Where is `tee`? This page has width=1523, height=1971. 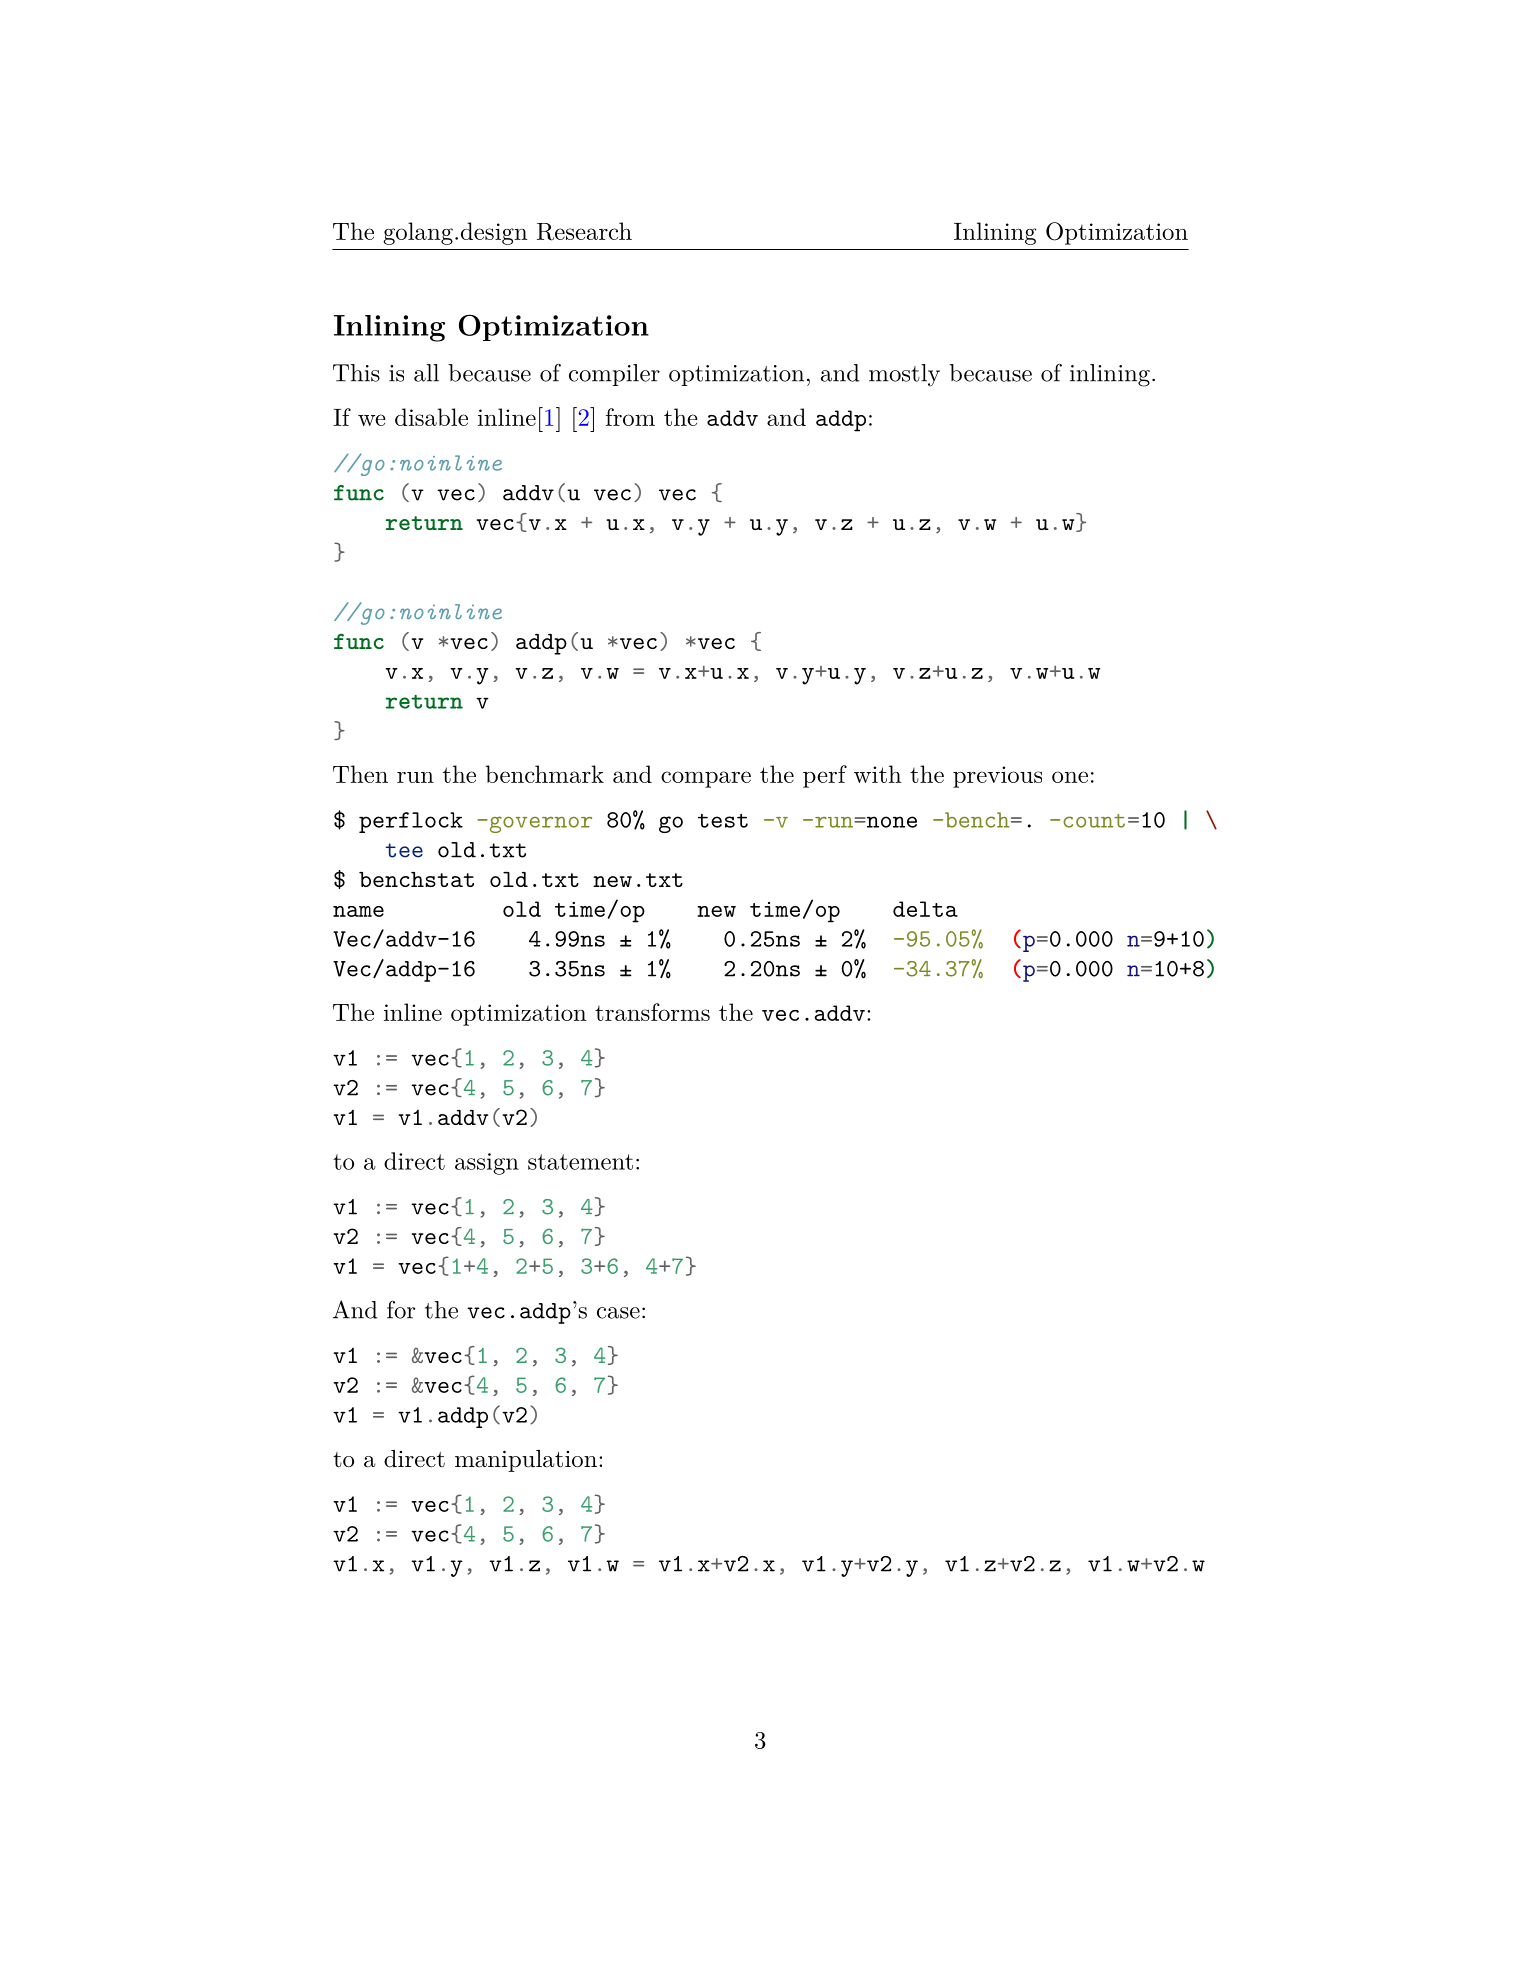
tee is located at coordinates (404, 850).
